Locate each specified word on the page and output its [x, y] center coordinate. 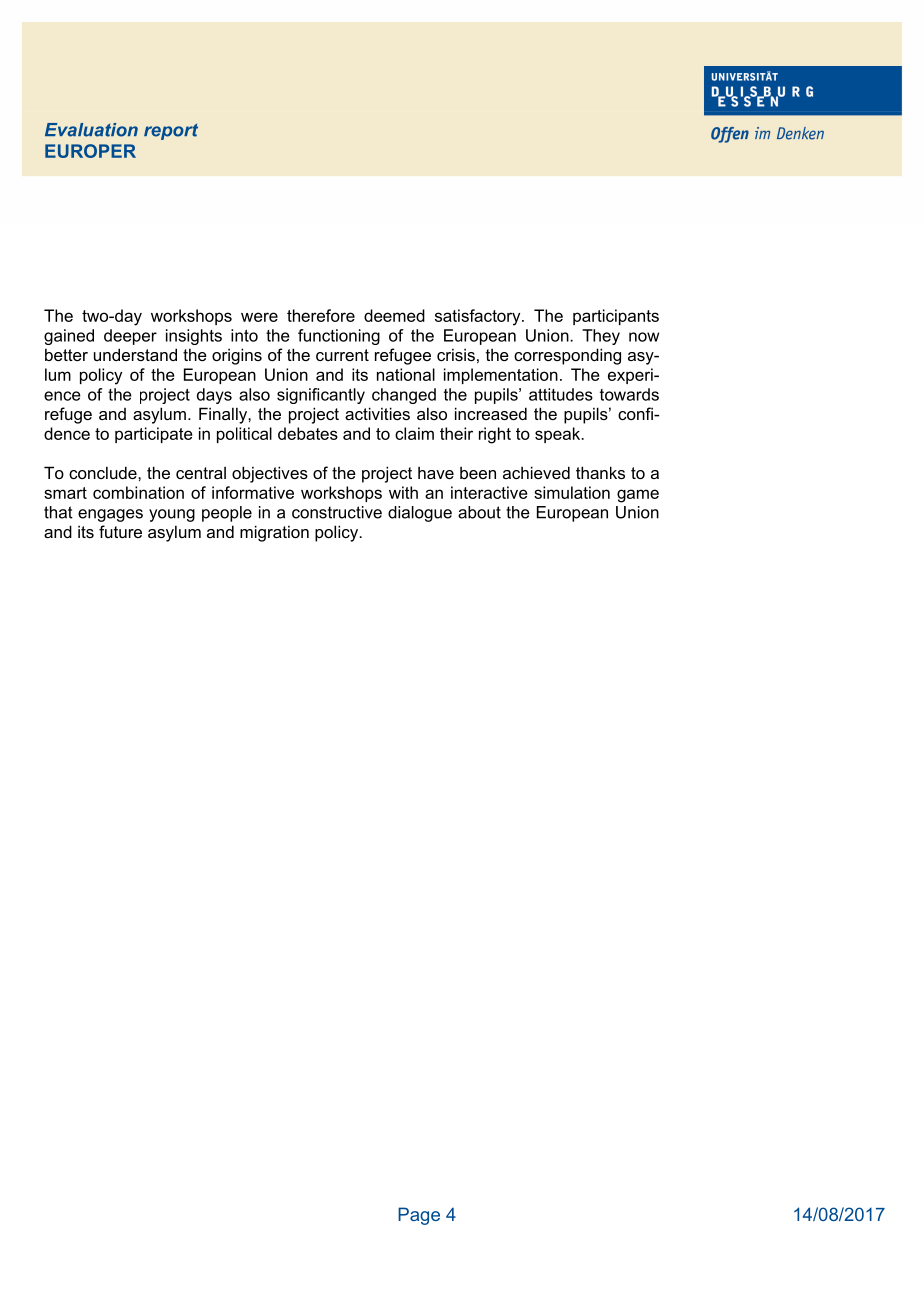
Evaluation [91, 130]
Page [419, 1216]
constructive [337, 512]
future [120, 531]
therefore [321, 315]
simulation [572, 492]
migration [274, 533]
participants [616, 317]
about [479, 512]
